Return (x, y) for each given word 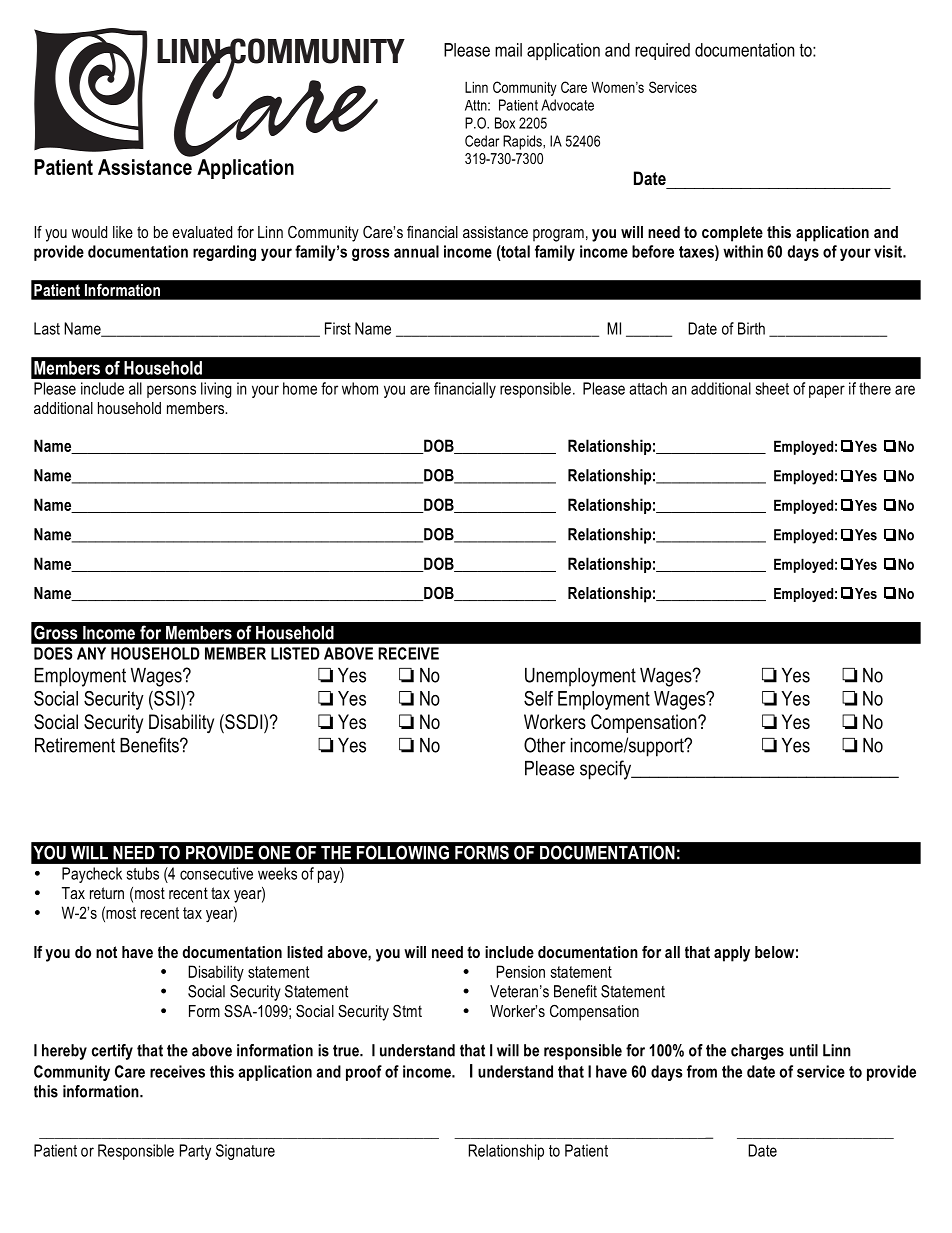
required (662, 51)
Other (545, 745)
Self (538, 698)
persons (171, 391)
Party (195, 1152)
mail (508, 50)
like (123, 232)
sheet (772, 388)
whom (360, 388)
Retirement (75, 745)
